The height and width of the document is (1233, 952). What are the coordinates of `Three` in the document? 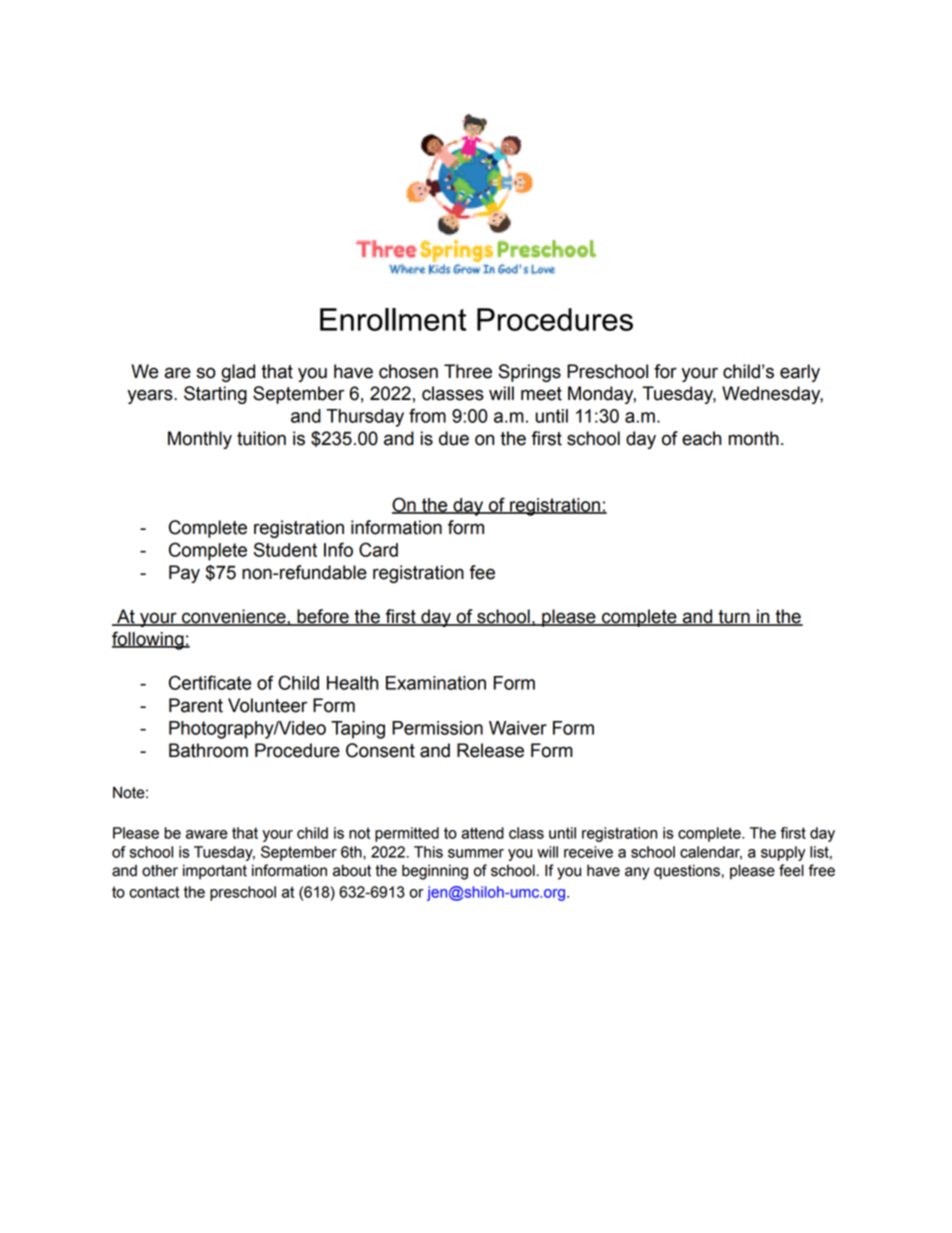 It's located at (468, 371).
